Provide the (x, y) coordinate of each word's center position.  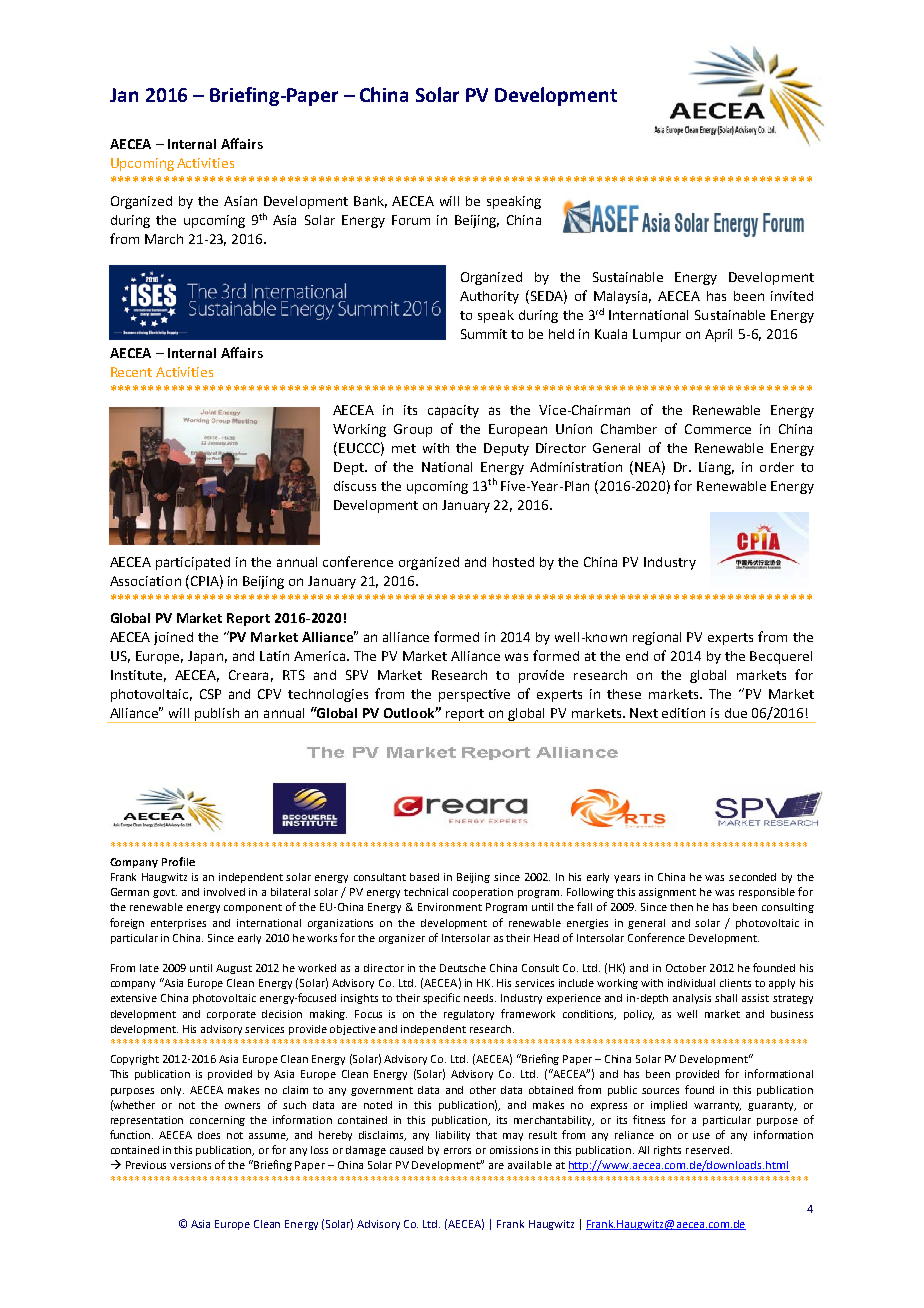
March (164, 239)
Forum (411, 220)
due (736, 713)
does (209, 1135)
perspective (474, 695)
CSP (210, 694)
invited (792, 296)
